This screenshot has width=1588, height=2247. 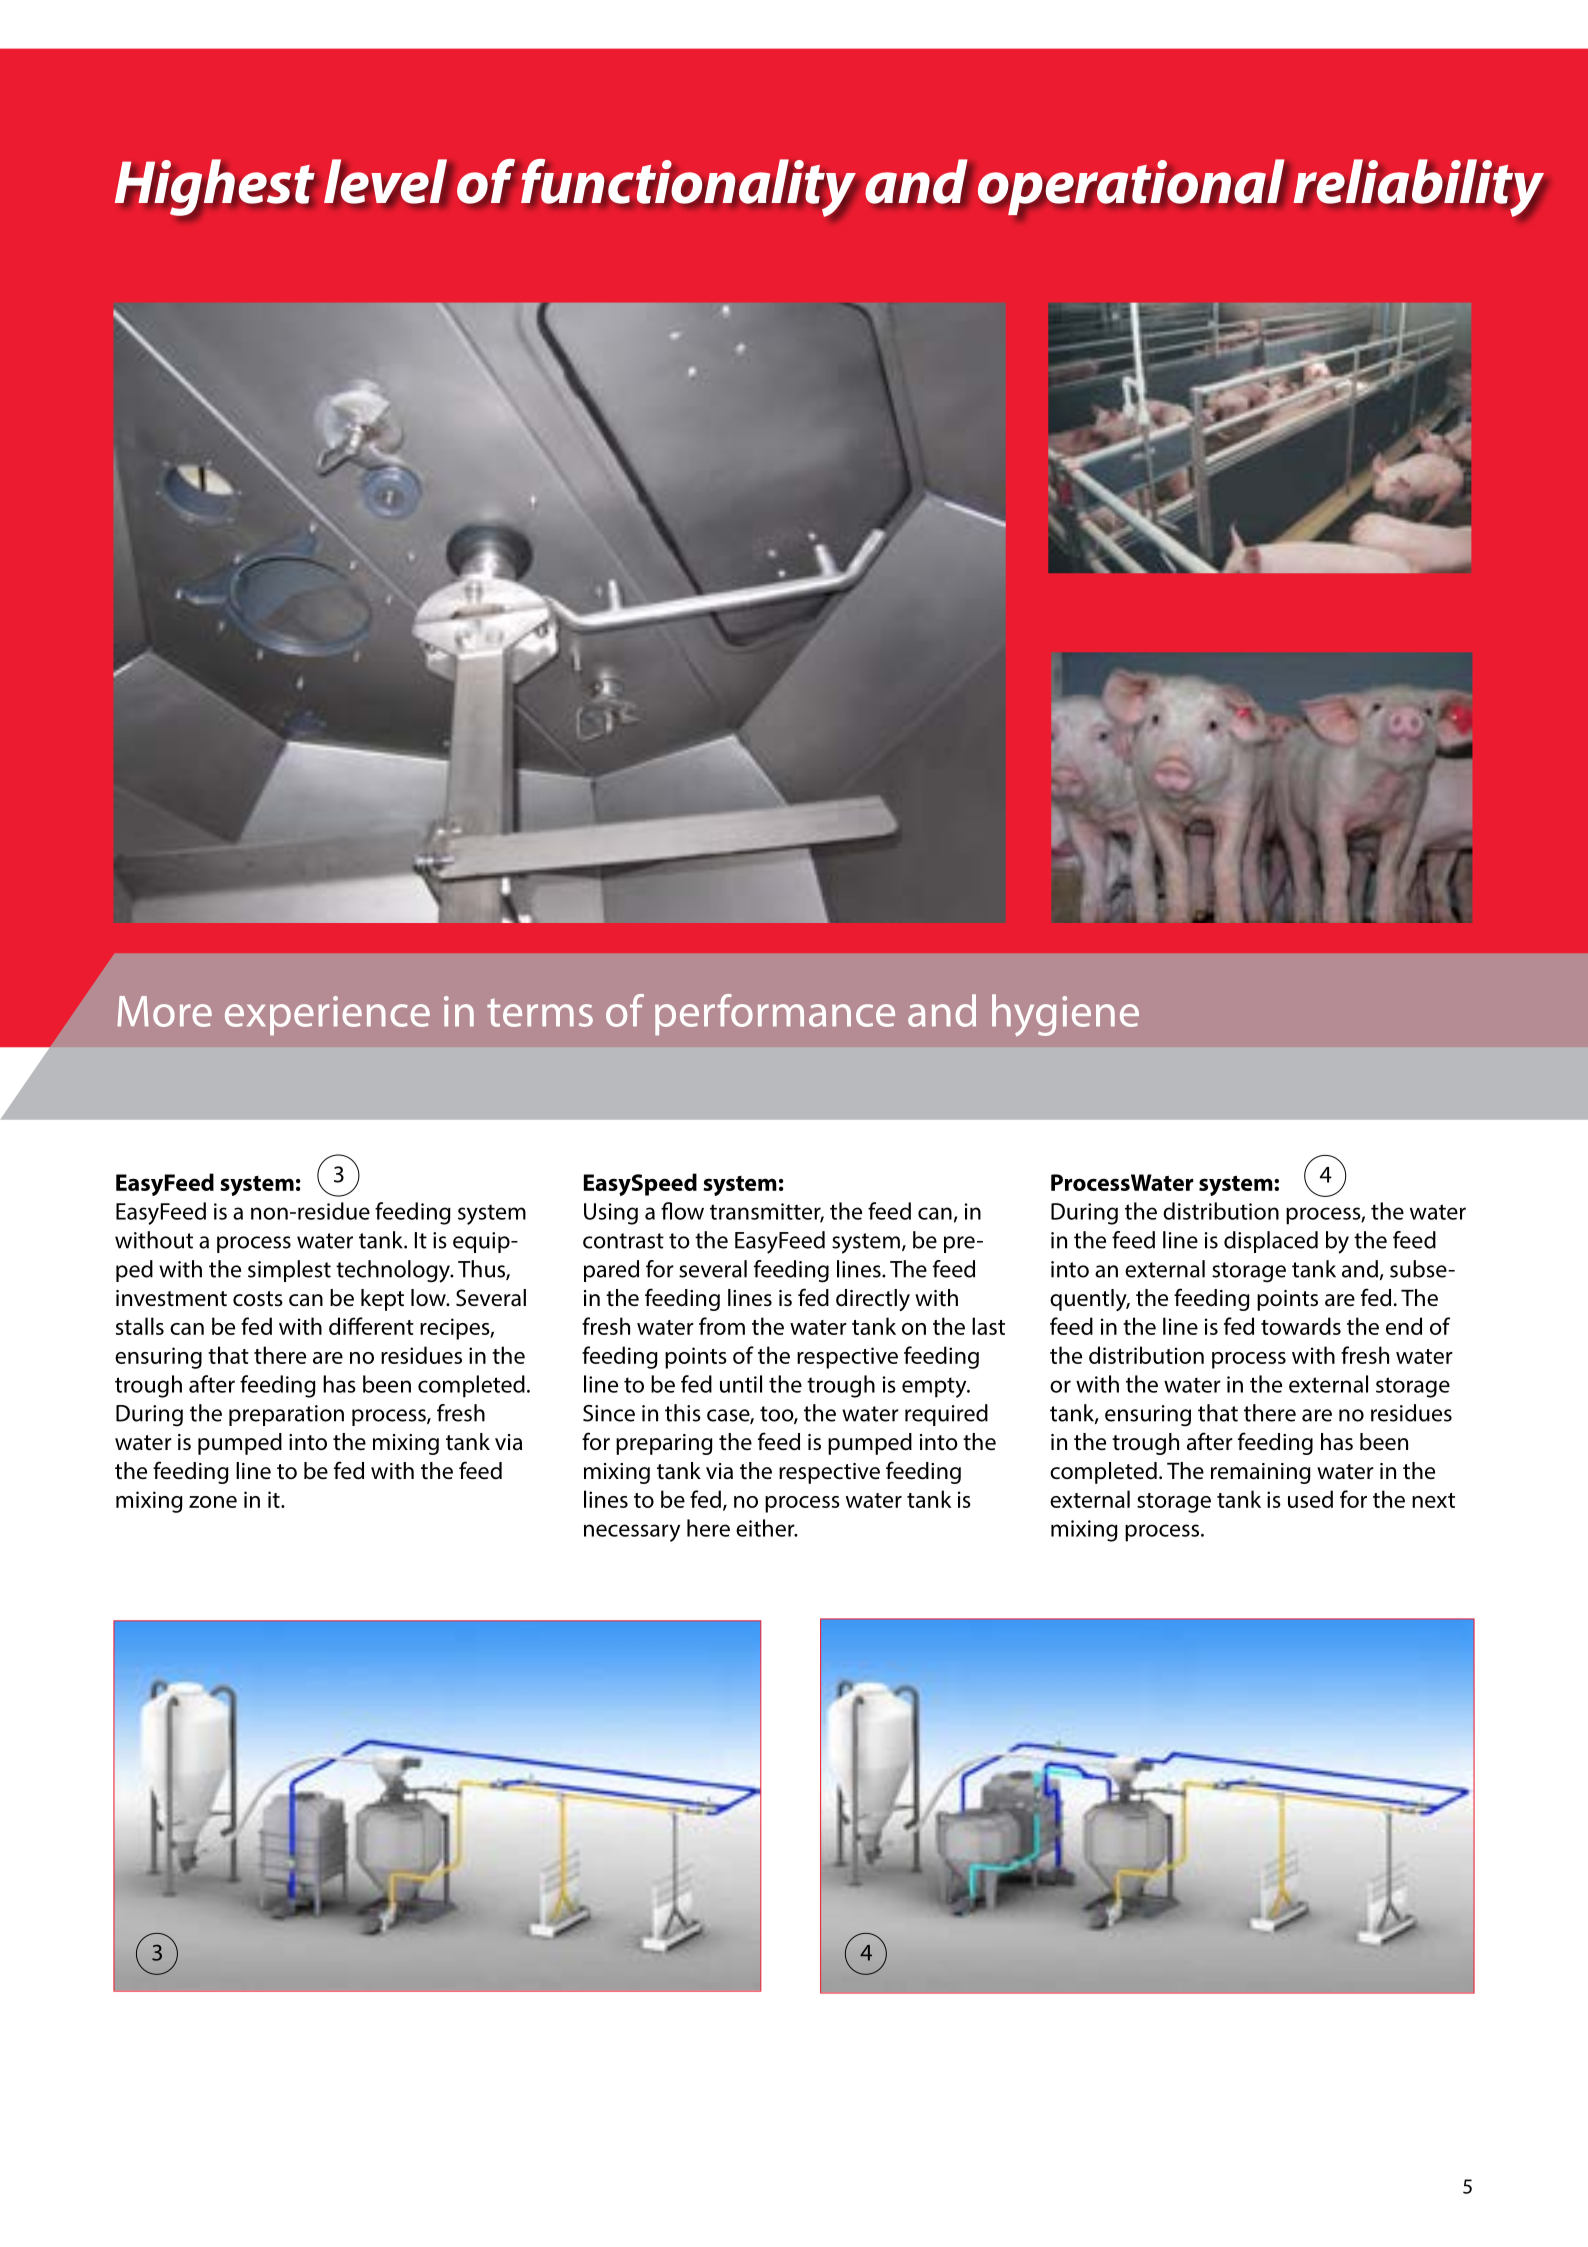 What do you see at coordinates (327, 1015) in the screenshot?
I see `experience` at bounding box center [327, 1015].
